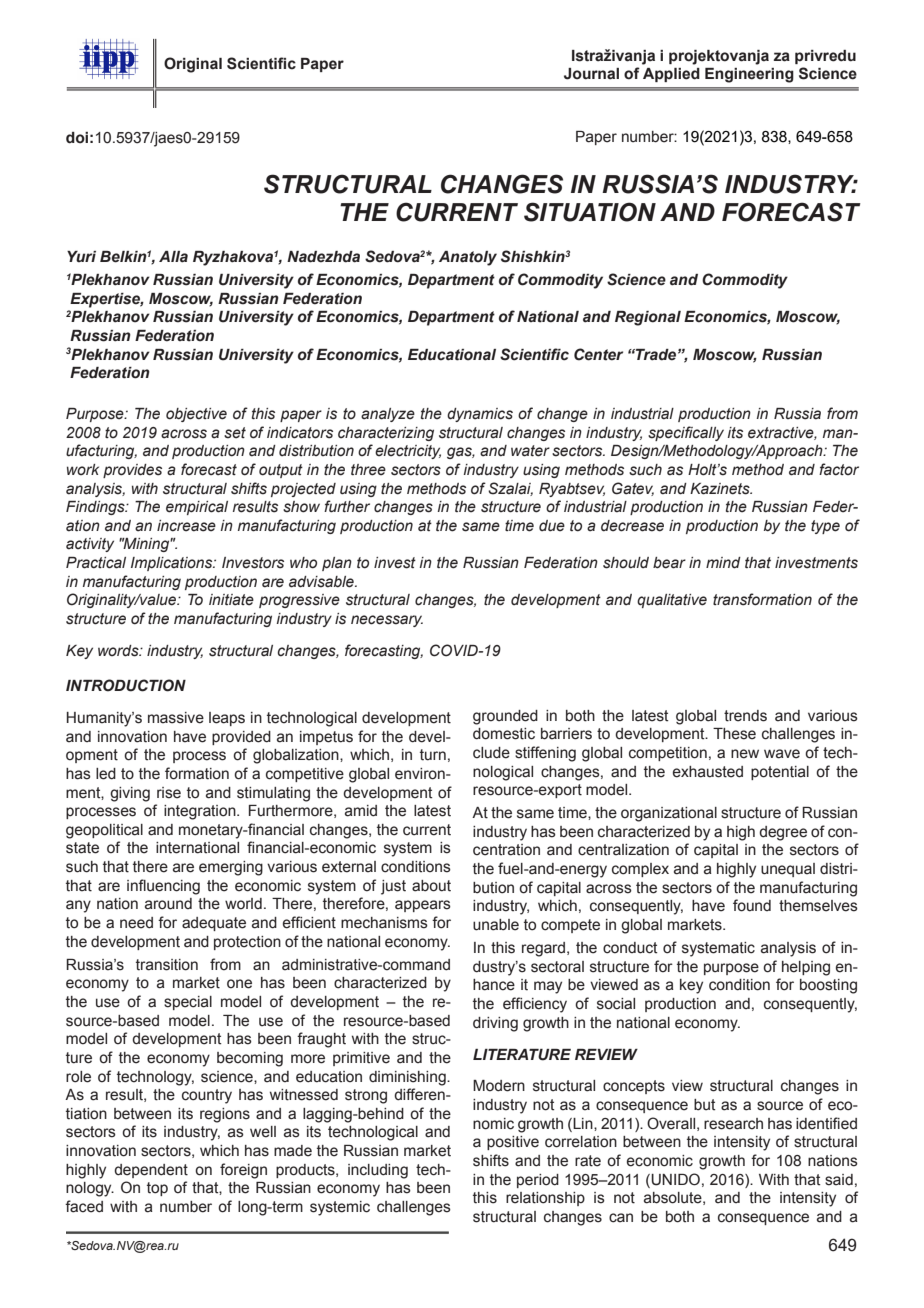 Image resolution: width=924 pixels, height=1308 pixels. Describe the element at coordinates (196, 415) in the screenshot. I see `objective` at that location.
